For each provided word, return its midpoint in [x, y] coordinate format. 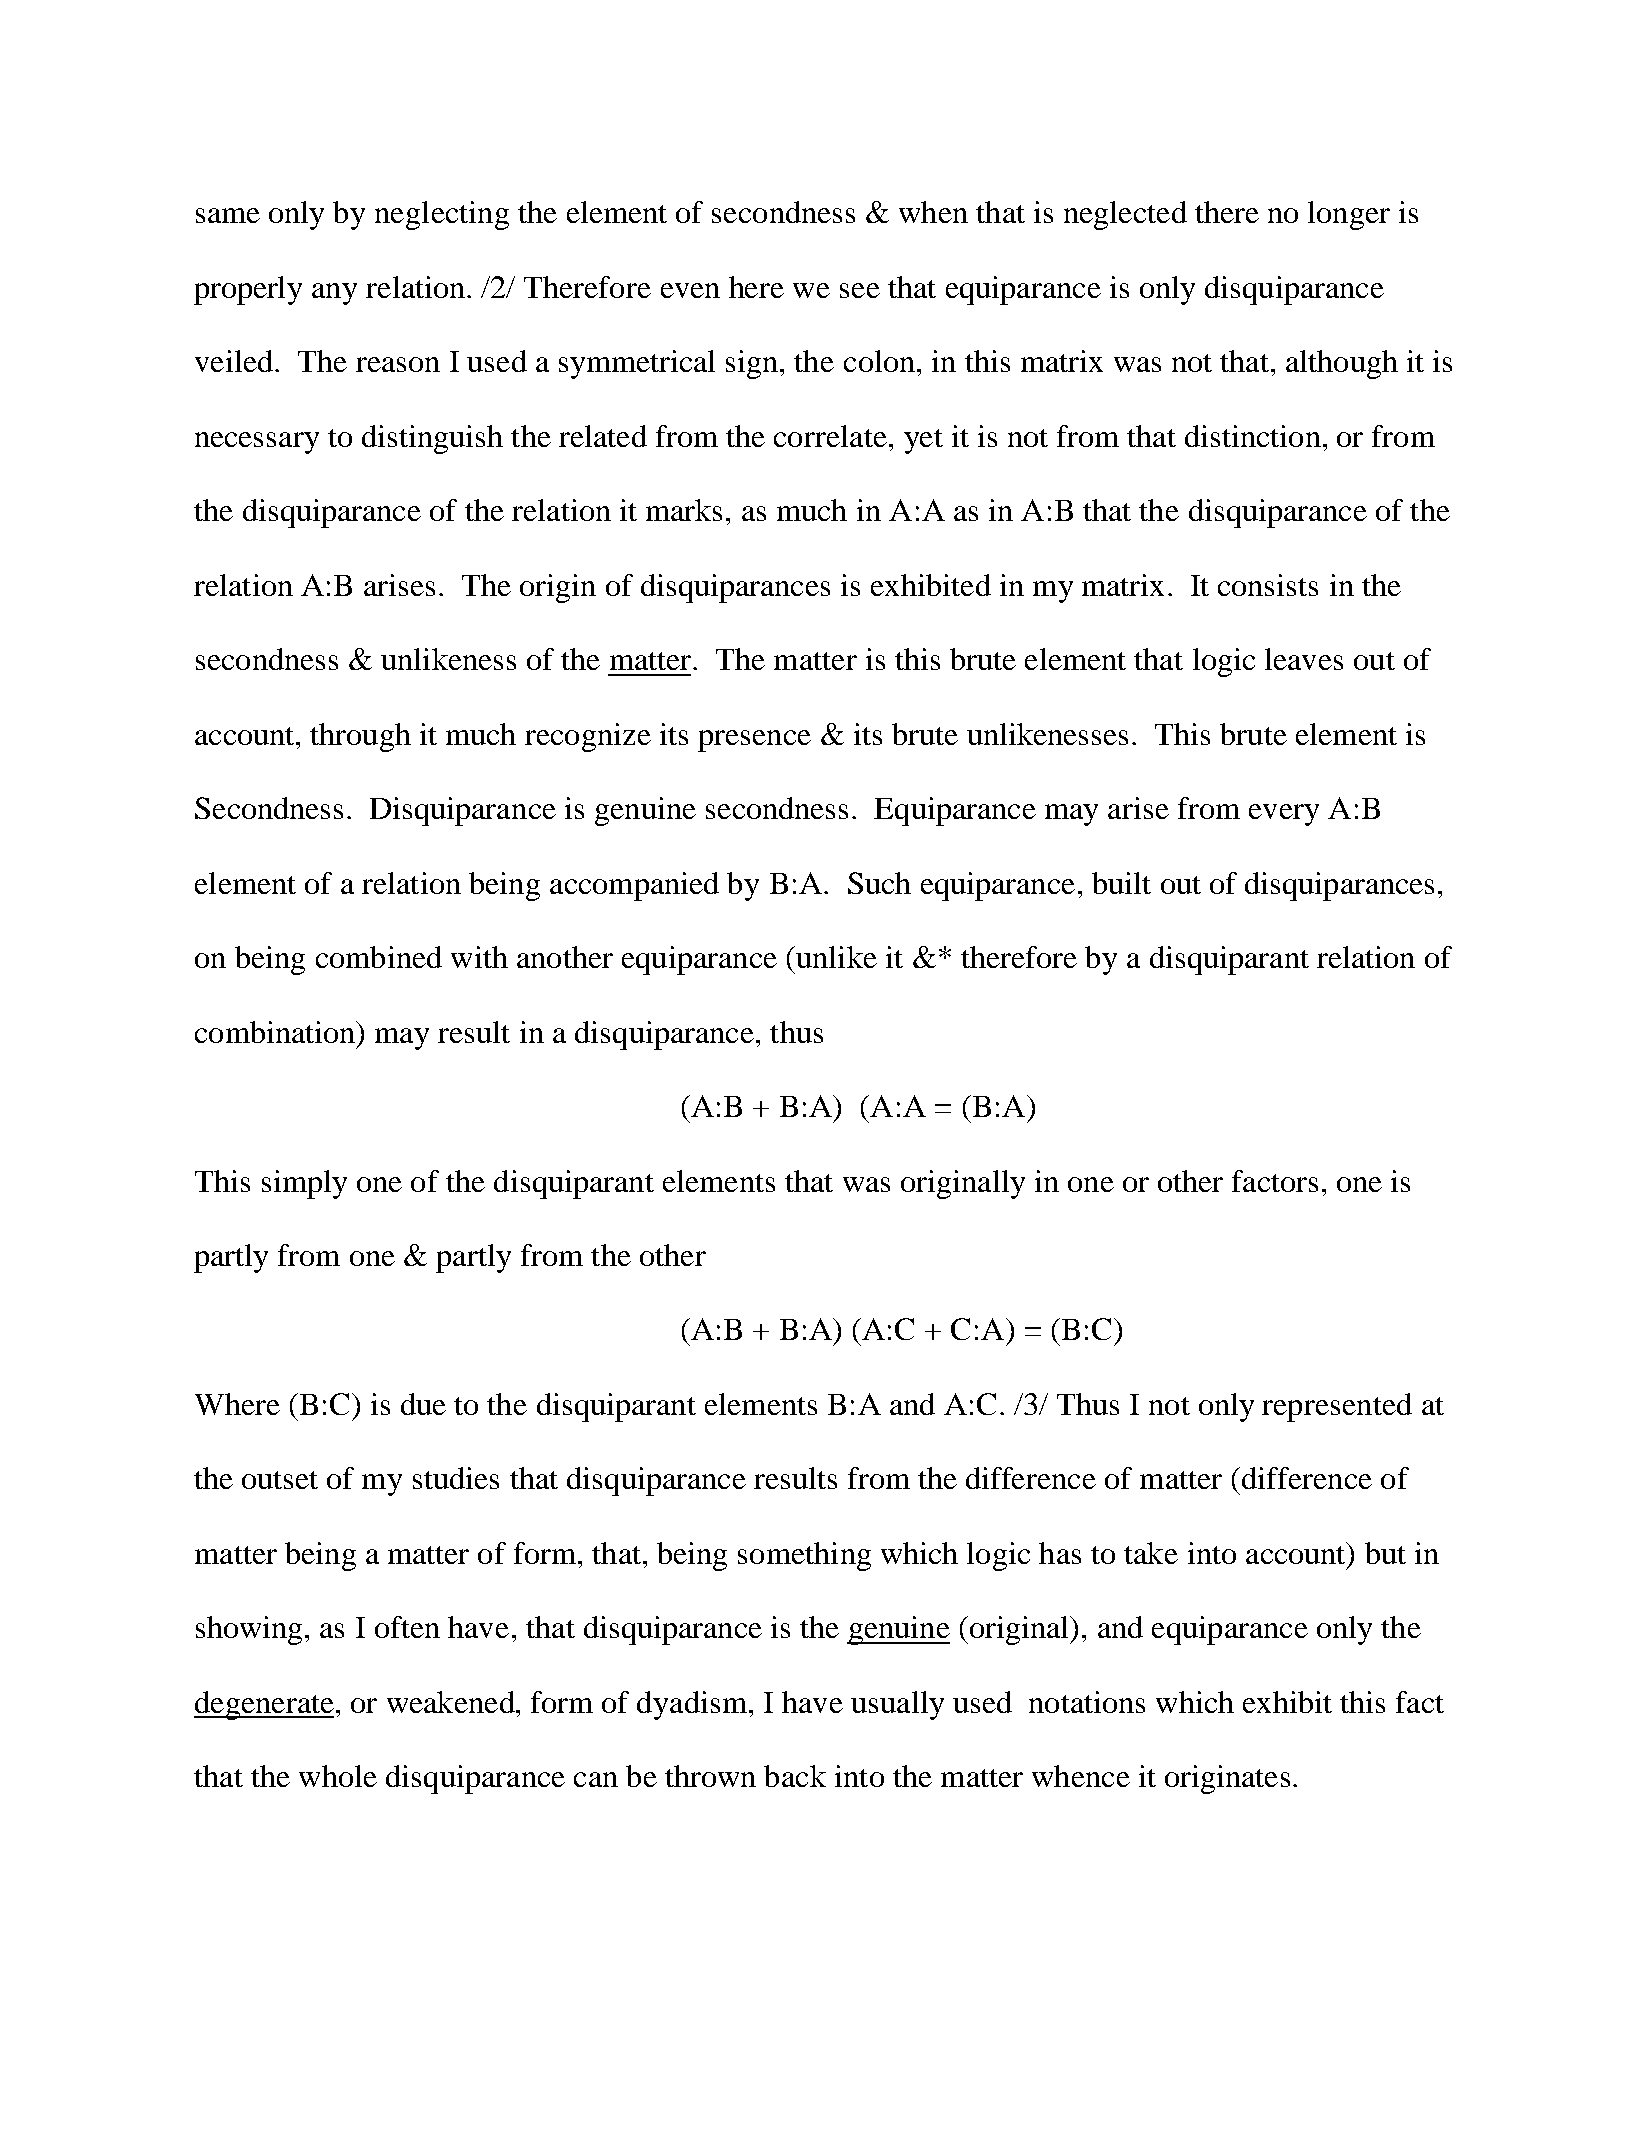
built [1121, 883]
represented [1337, 1407]
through [360, 737]
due [423, 1404]
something [804, 1556]
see [860, 290]
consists [1268, 585]
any [334, 294]
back [795, 1776]
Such [879, 883]
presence [754, 741]
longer [1349, 215]
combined [379, 957]
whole [338, 1776]
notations [1087, 1702]
